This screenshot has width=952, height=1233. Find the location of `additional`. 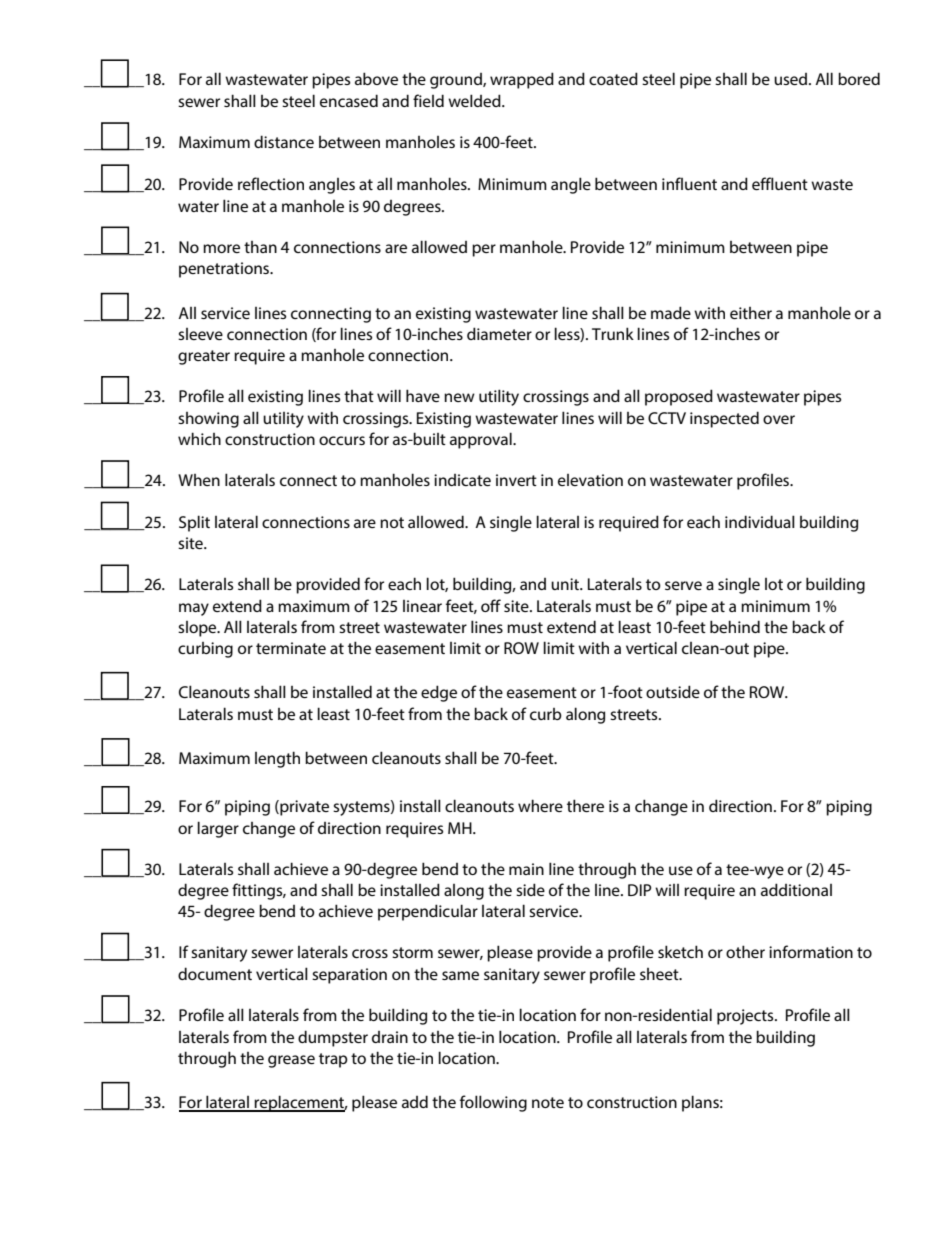

additional is located at coordinates (796, 889).
